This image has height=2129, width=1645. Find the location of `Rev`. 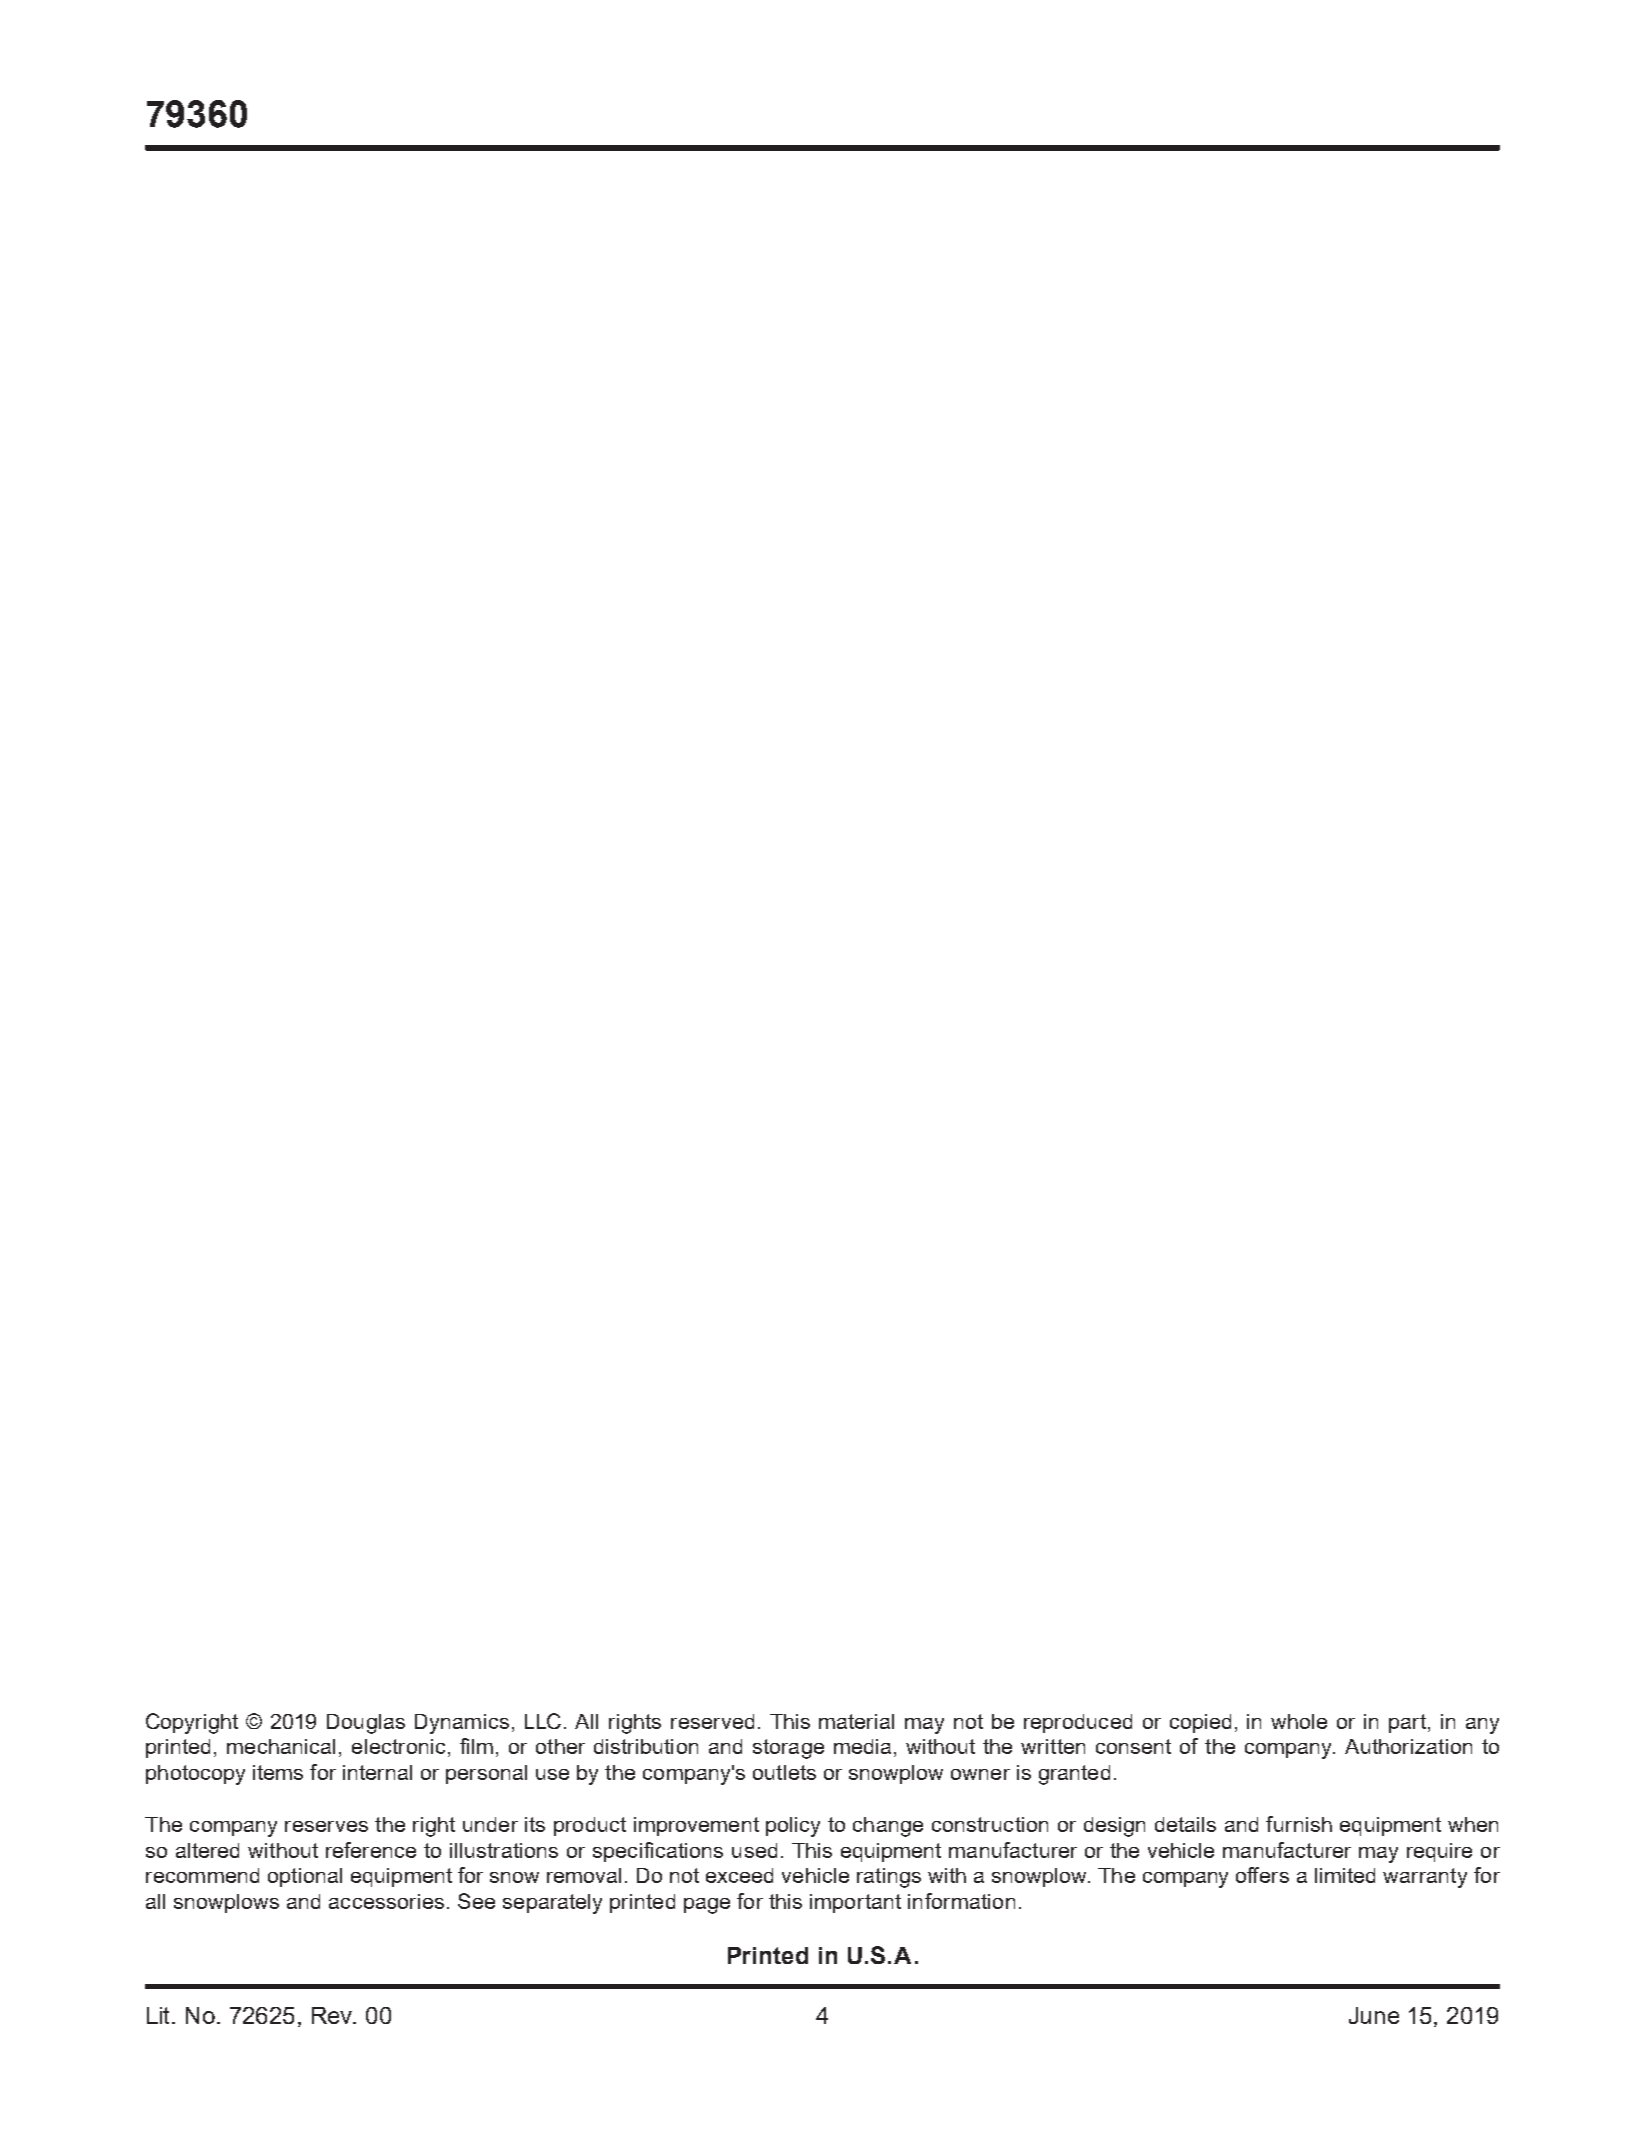

Rev is located at coordinates (333, 2015).
